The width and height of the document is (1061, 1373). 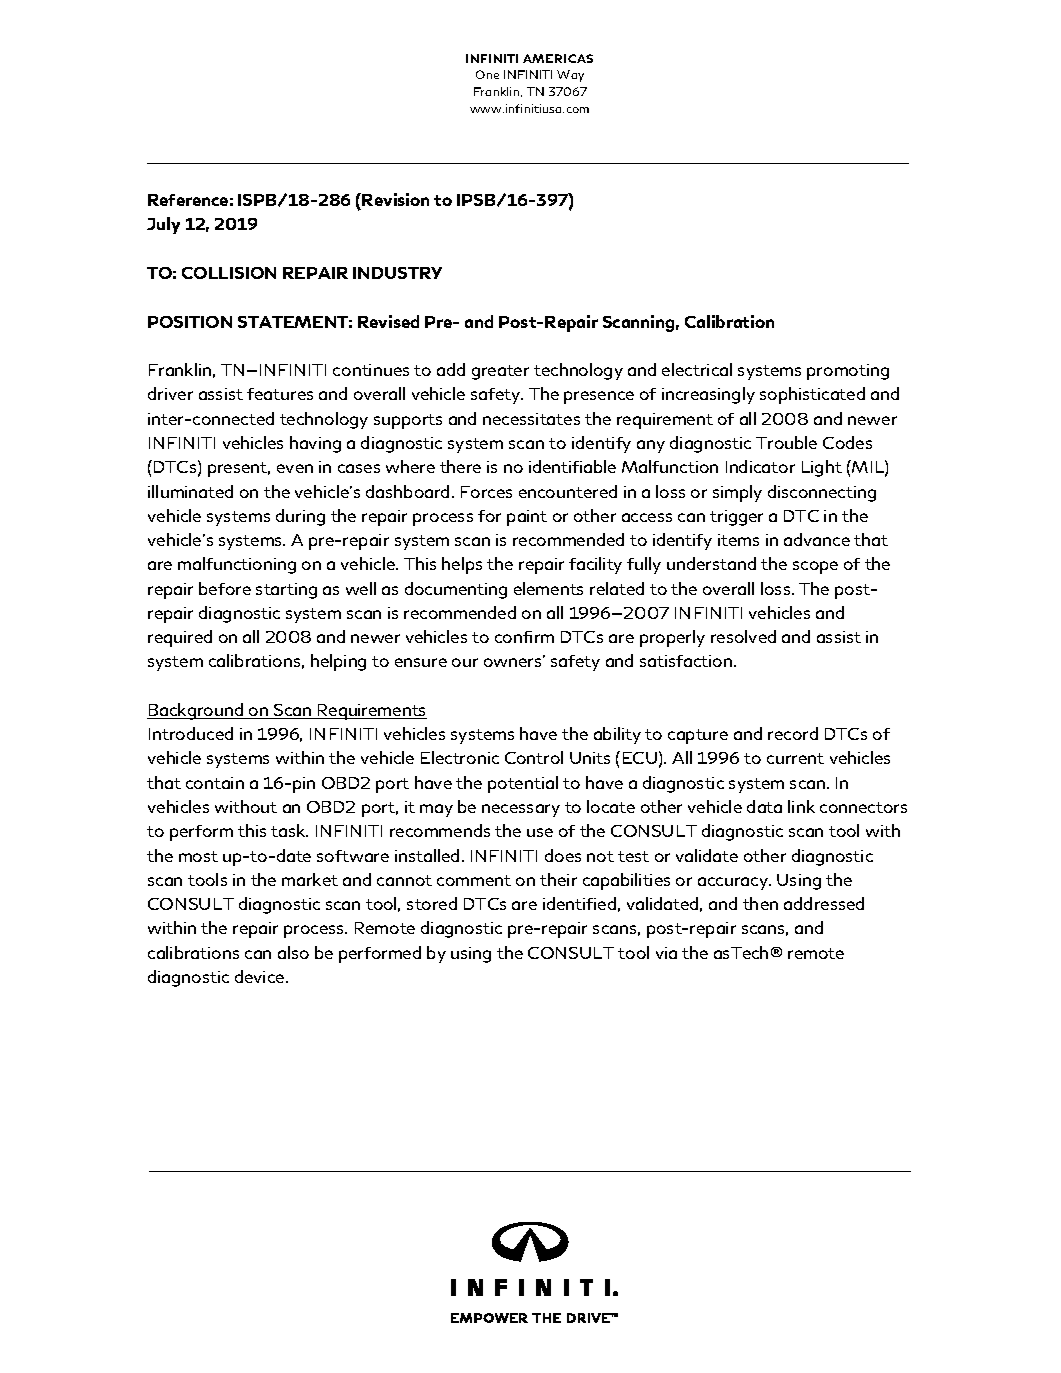 What do you see at coordinates (395, 199) in the document?
I see `Revision` at bounding box center [395, 199].
